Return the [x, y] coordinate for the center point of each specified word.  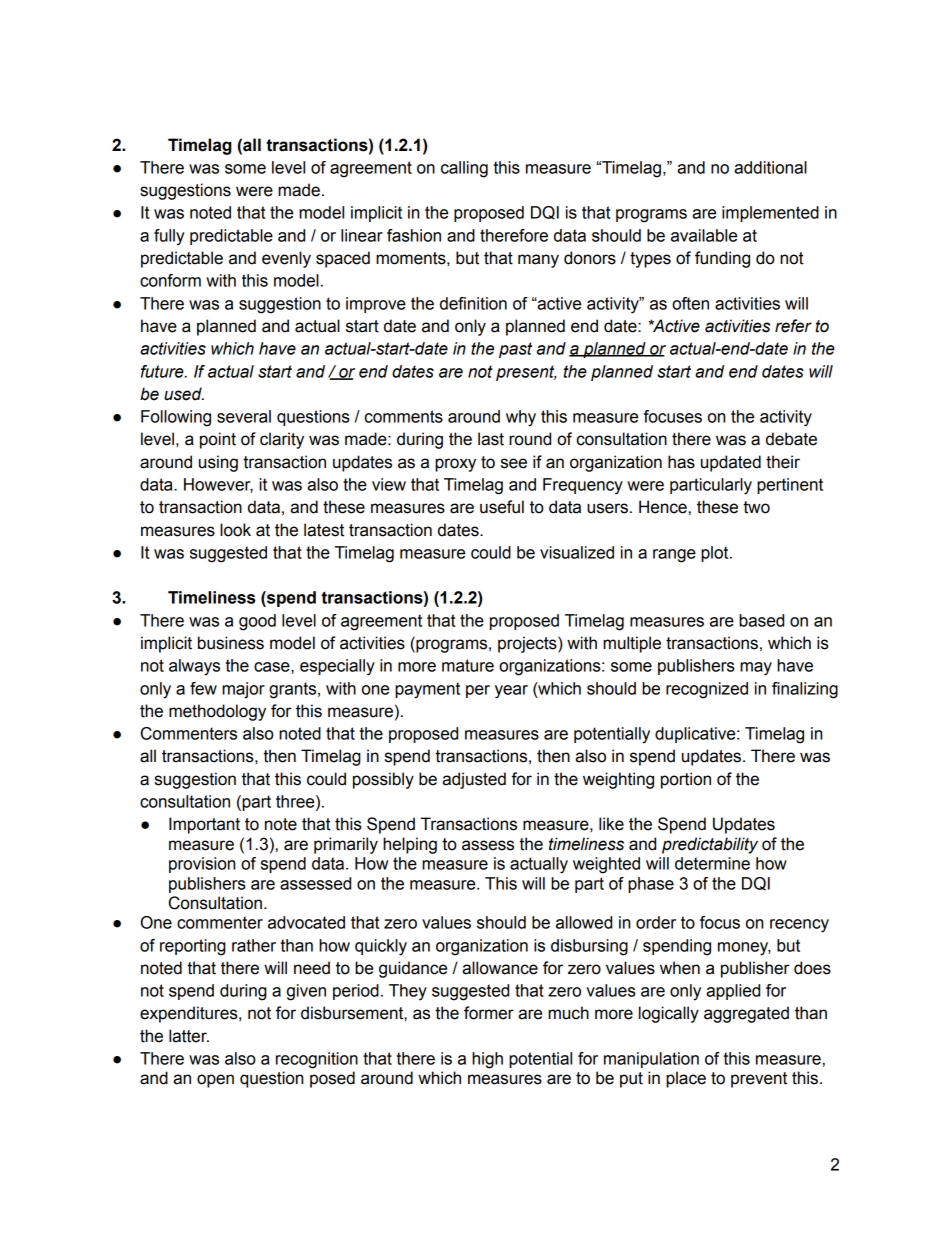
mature [468, 665]
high [487, 1060]
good [257, 622]
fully [169, 237]
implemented [770, 214]
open [215, 1081]
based [761, 620]
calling [464, 169]
